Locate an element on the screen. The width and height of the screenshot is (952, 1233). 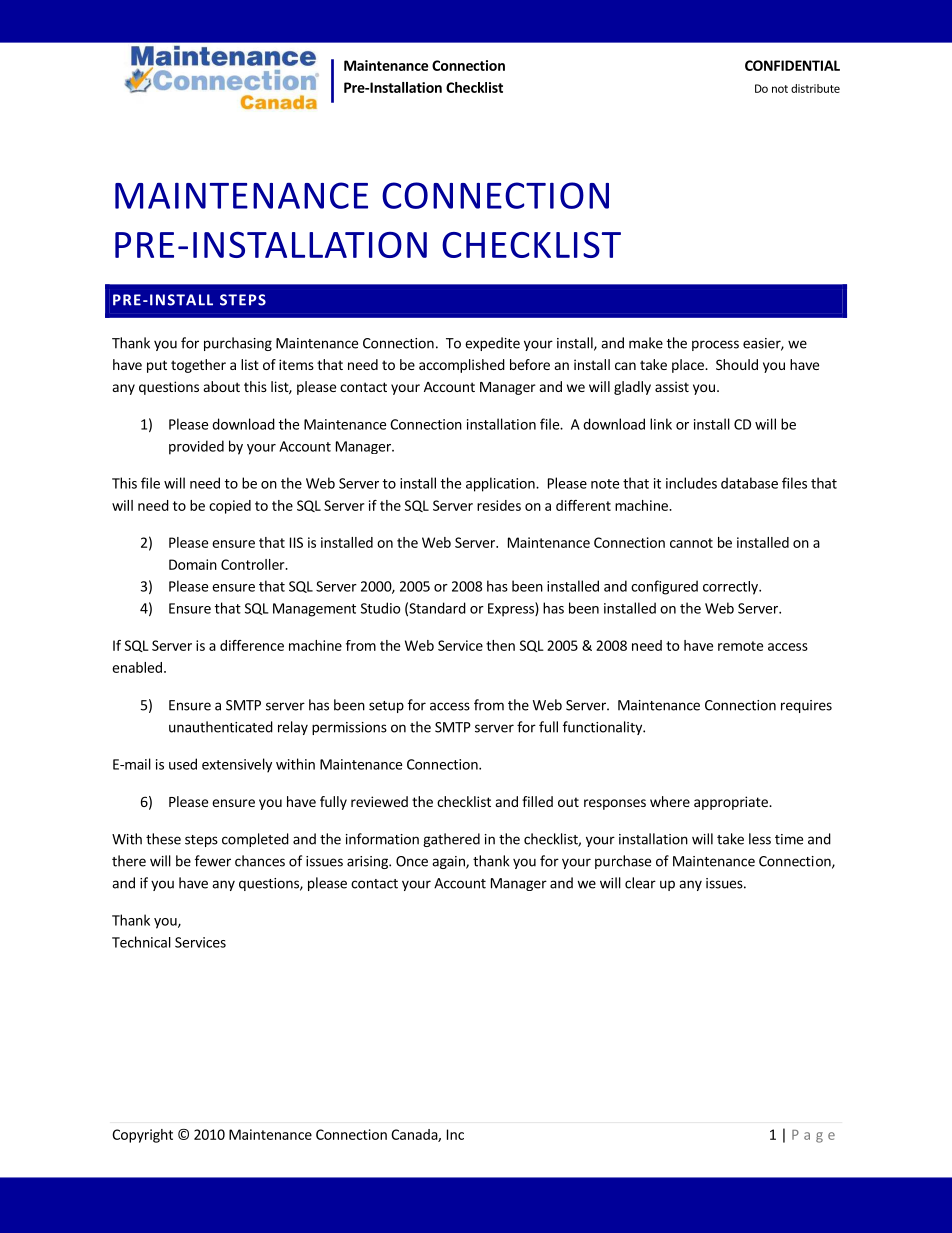
correctly is located at coordinates (731, 588).
